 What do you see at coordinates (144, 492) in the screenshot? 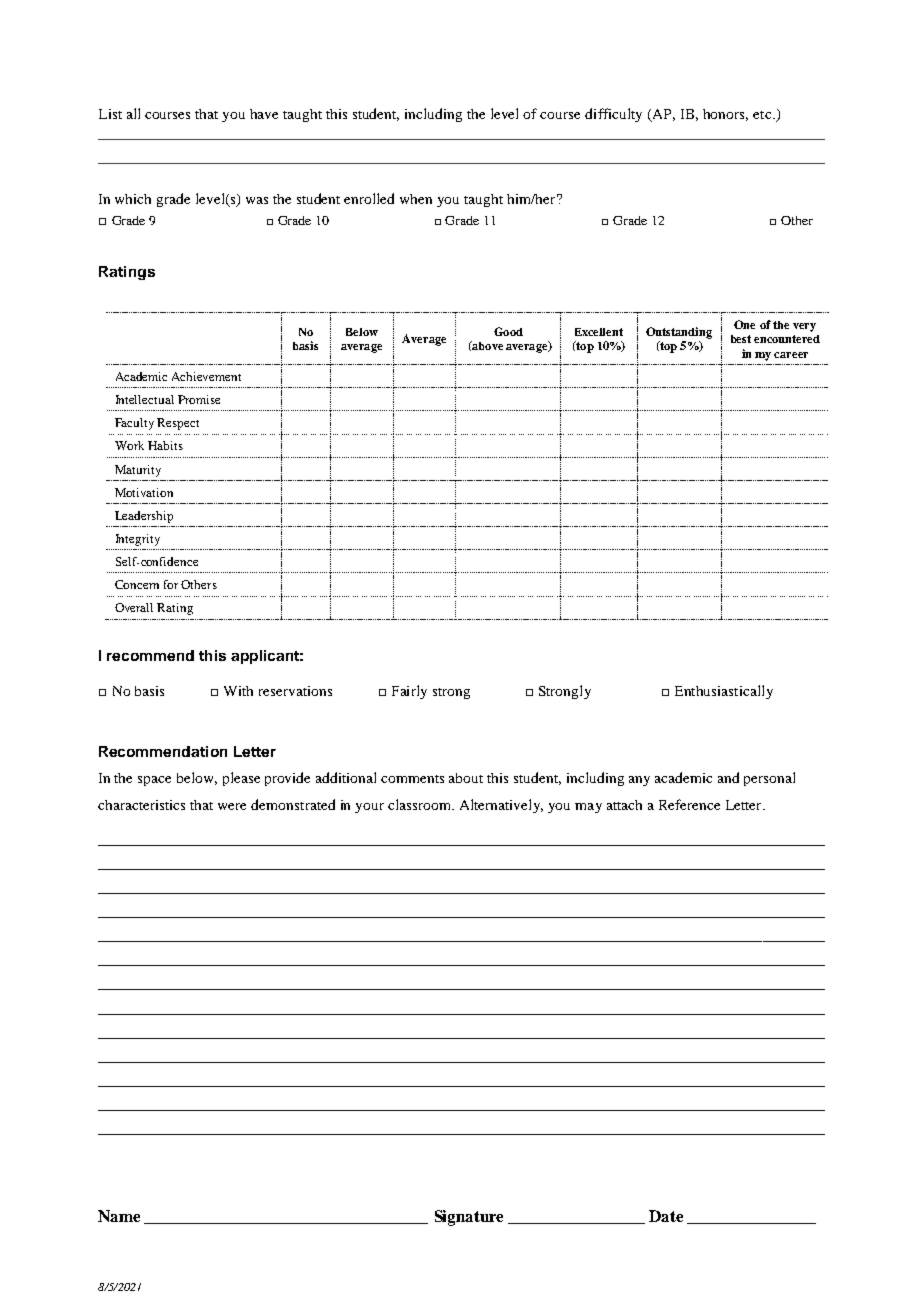
I see `Motivation` at bounding box center [144, 492].
